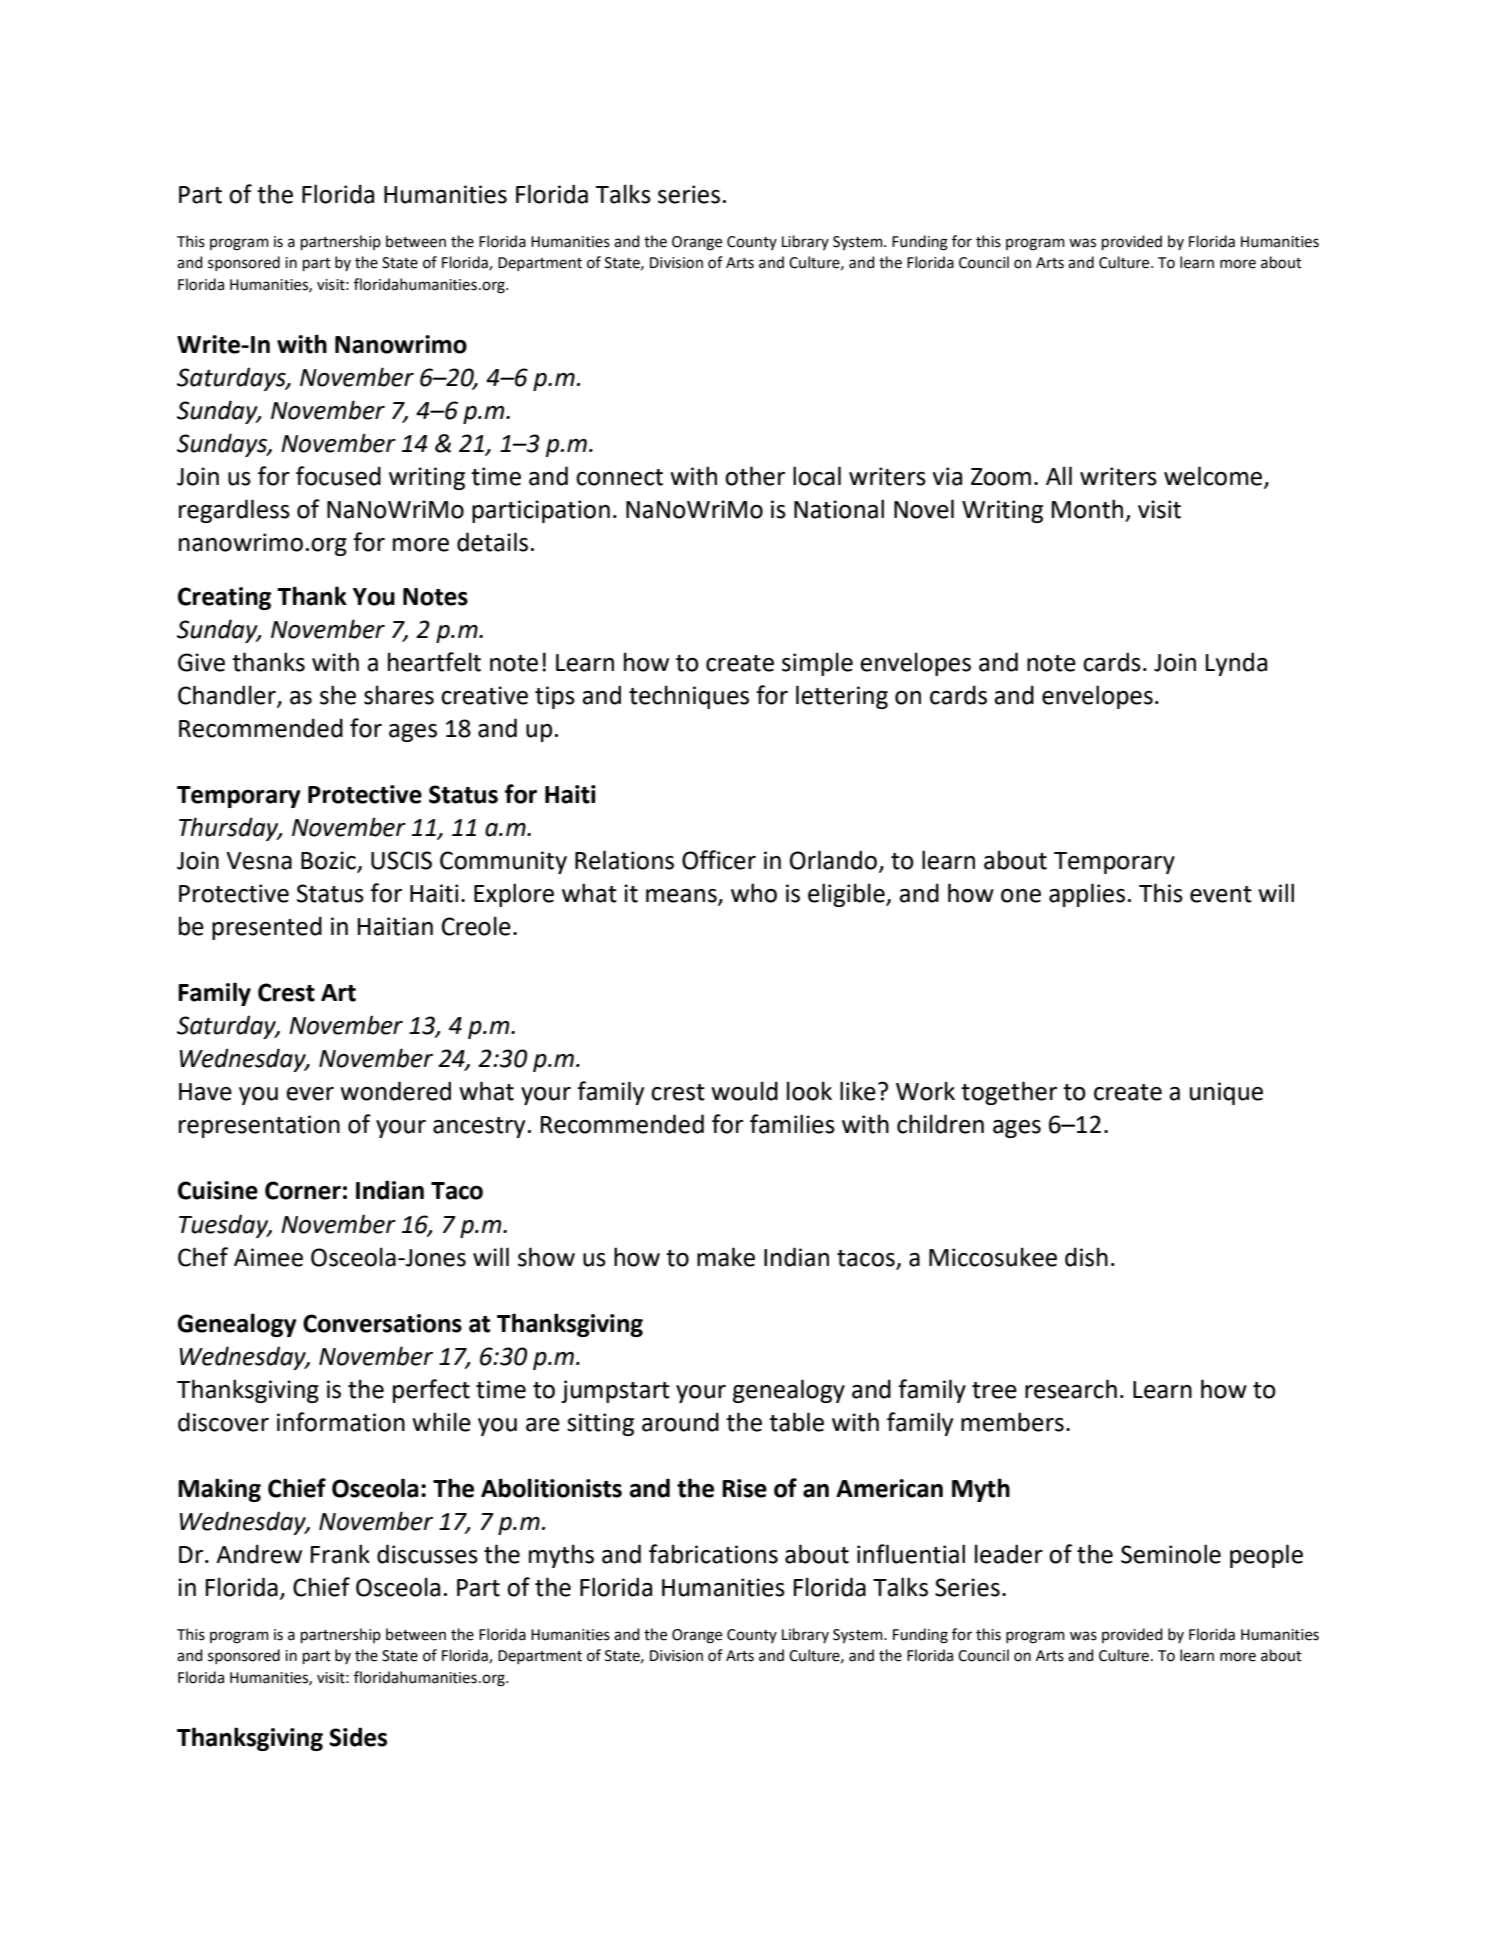 This page has height=1948, width=1506. What do you see at coordinates (1086, 1257) in the page?
I see `dish` at bounding box center [1086, 1257].
